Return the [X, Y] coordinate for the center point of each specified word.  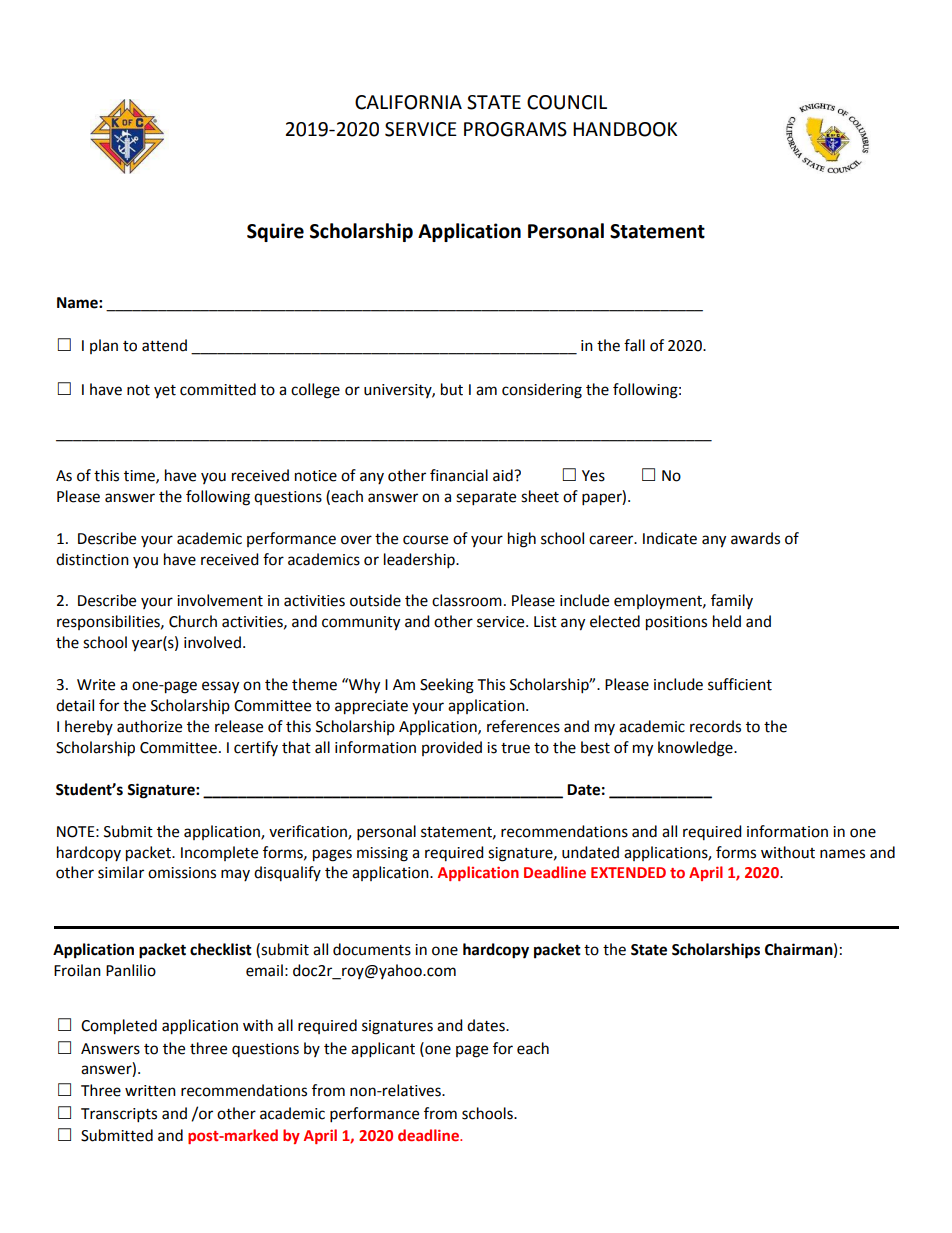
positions [676, 623]
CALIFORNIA [408, 102]
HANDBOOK [625, 129]
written [150, 1091]
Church [193, 621]
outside [375, 600]
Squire [275, 232]
